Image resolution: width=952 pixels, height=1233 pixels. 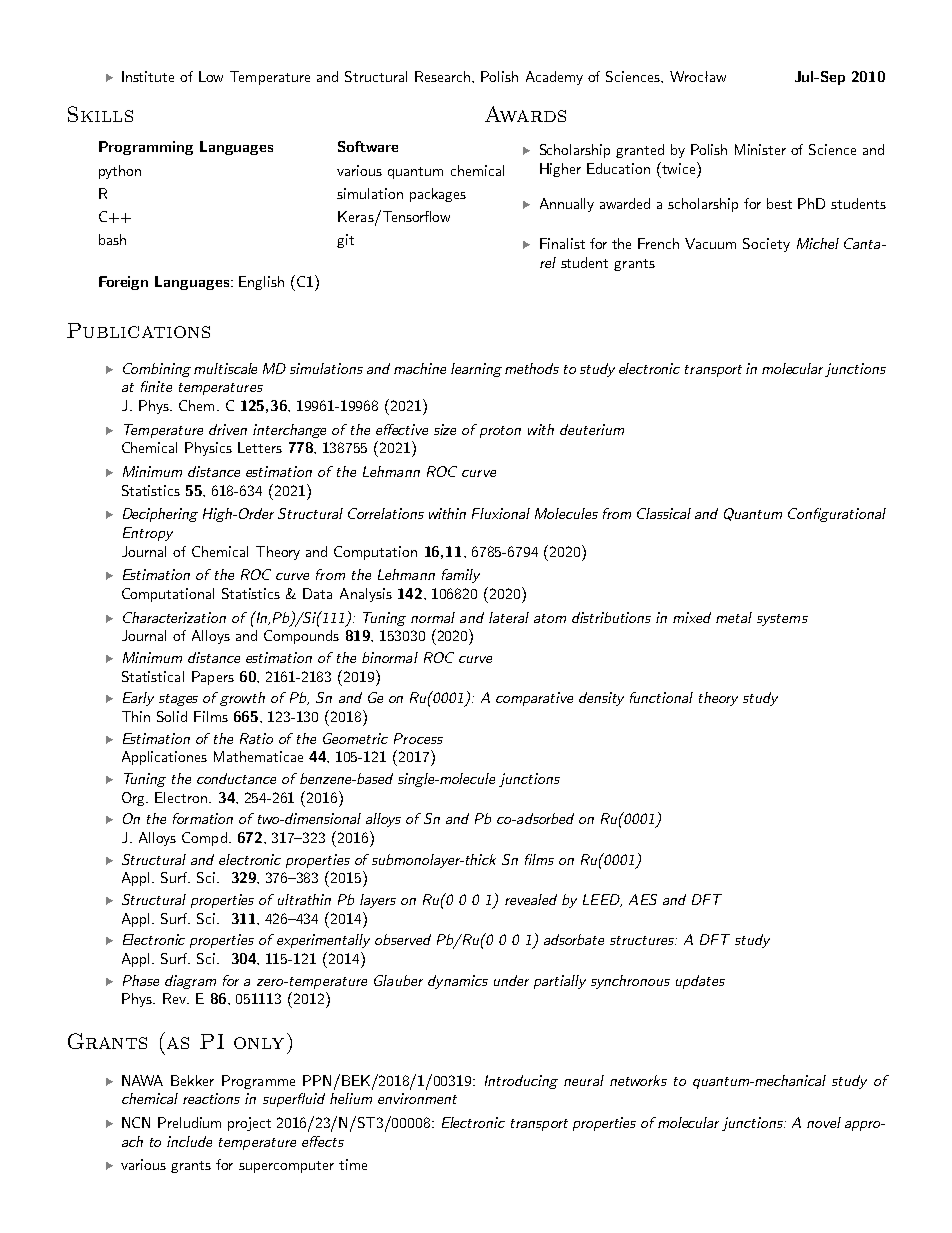 I want to click on functional, so click(x=661, y=697).
